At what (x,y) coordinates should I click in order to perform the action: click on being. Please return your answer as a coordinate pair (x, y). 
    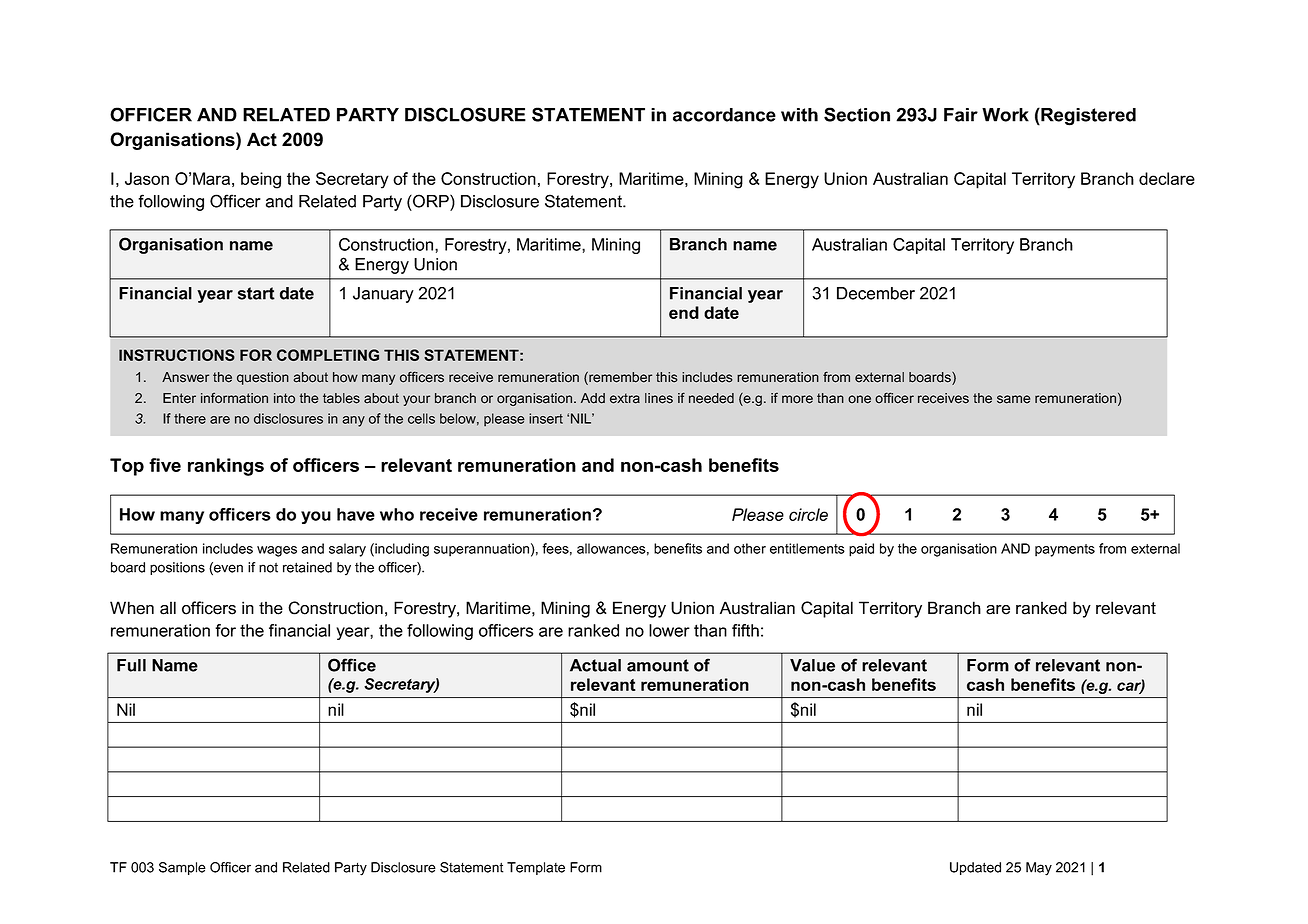
    Looking at the image, I should click on (261, 180).
